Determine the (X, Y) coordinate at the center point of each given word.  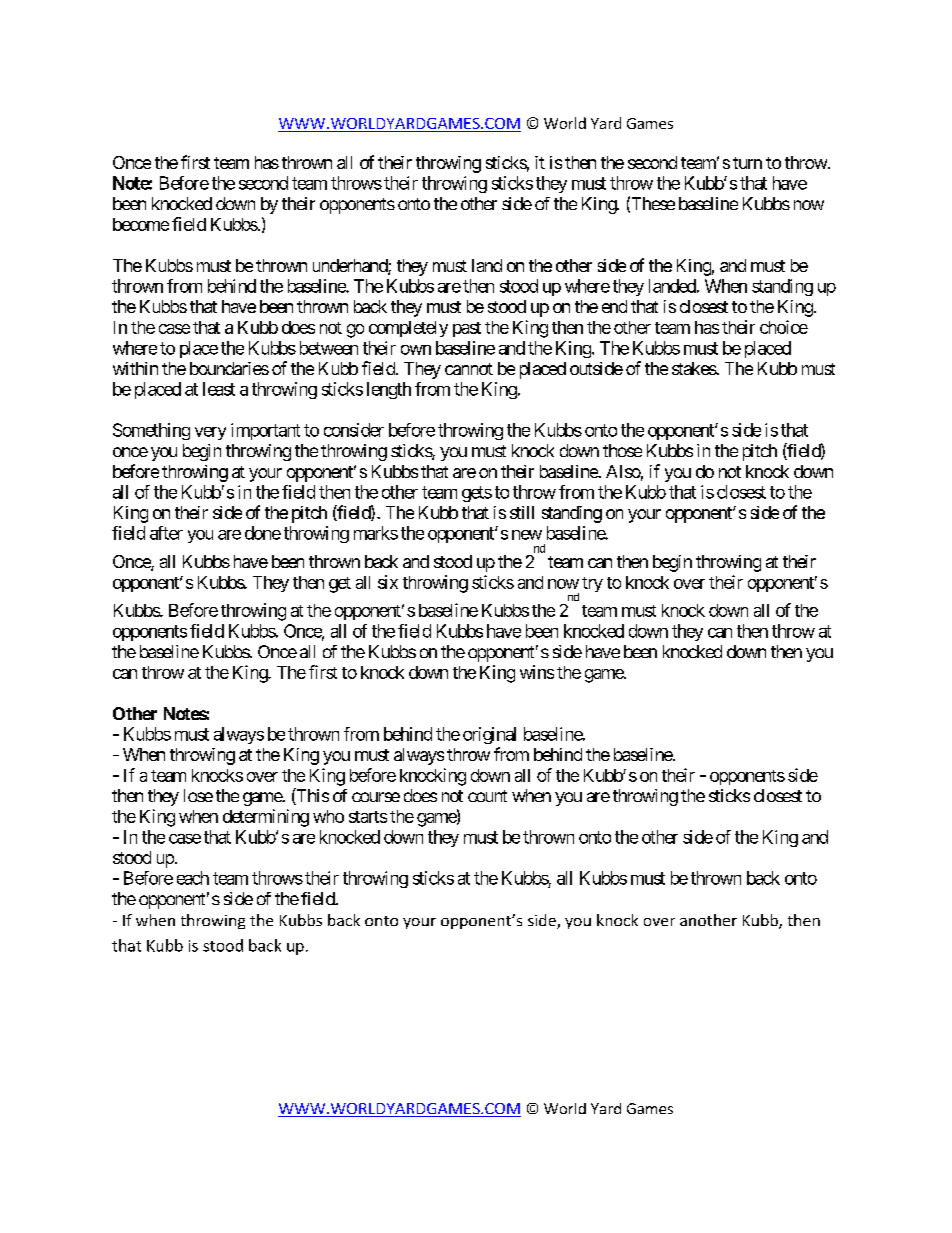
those (622, 450)
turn (747, 163)
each (193, 878)
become (141, 224)
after (166, 533)
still (522, 512)
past (467, 329)
